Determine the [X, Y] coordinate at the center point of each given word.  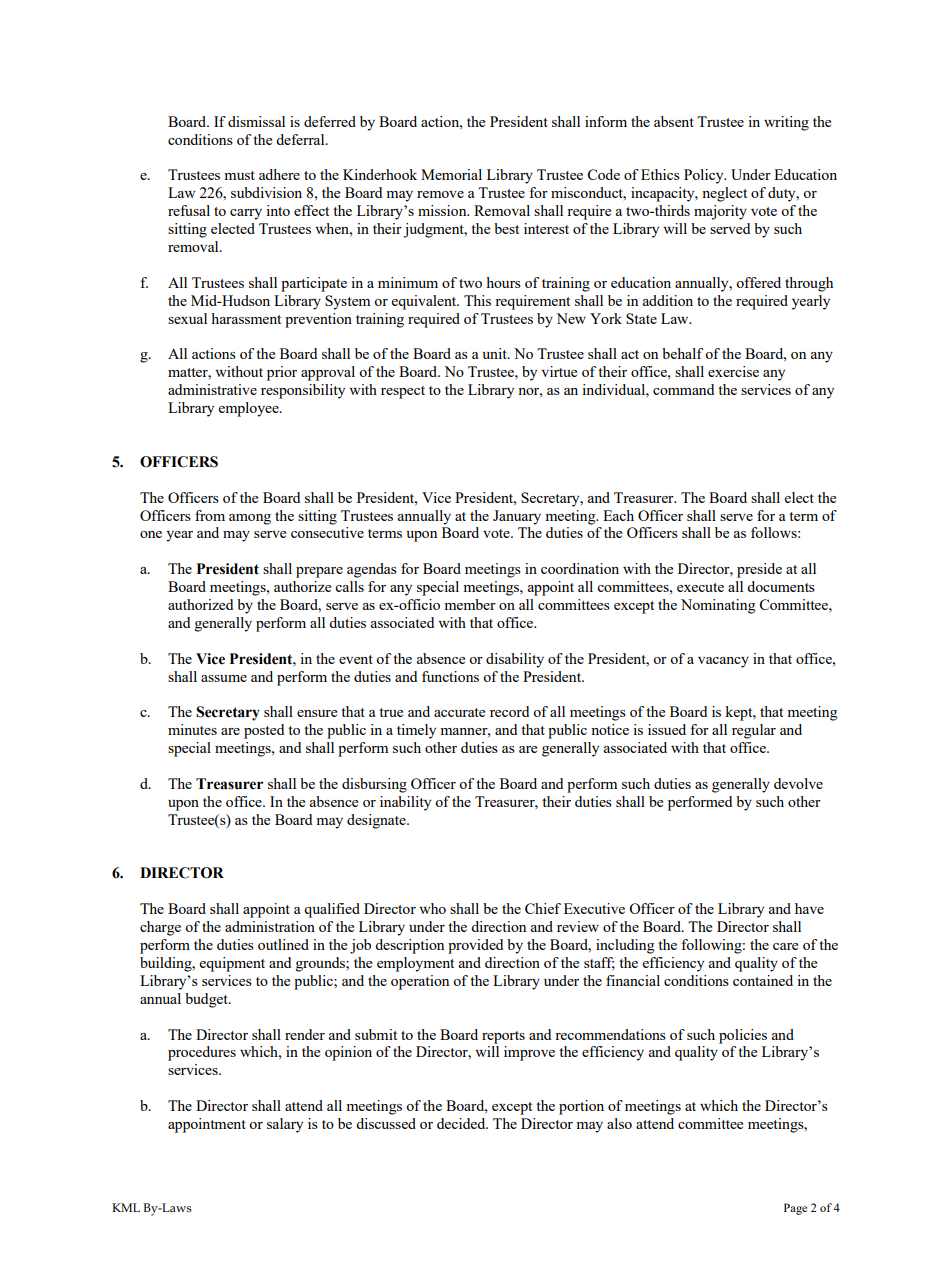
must [239, 175]
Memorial [451, 174]
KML [126, 1207]
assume [224, 678]
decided [462, 1123]
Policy [705, 176]
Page [795, 1209]
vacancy [723, 662]
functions [450, 676]
